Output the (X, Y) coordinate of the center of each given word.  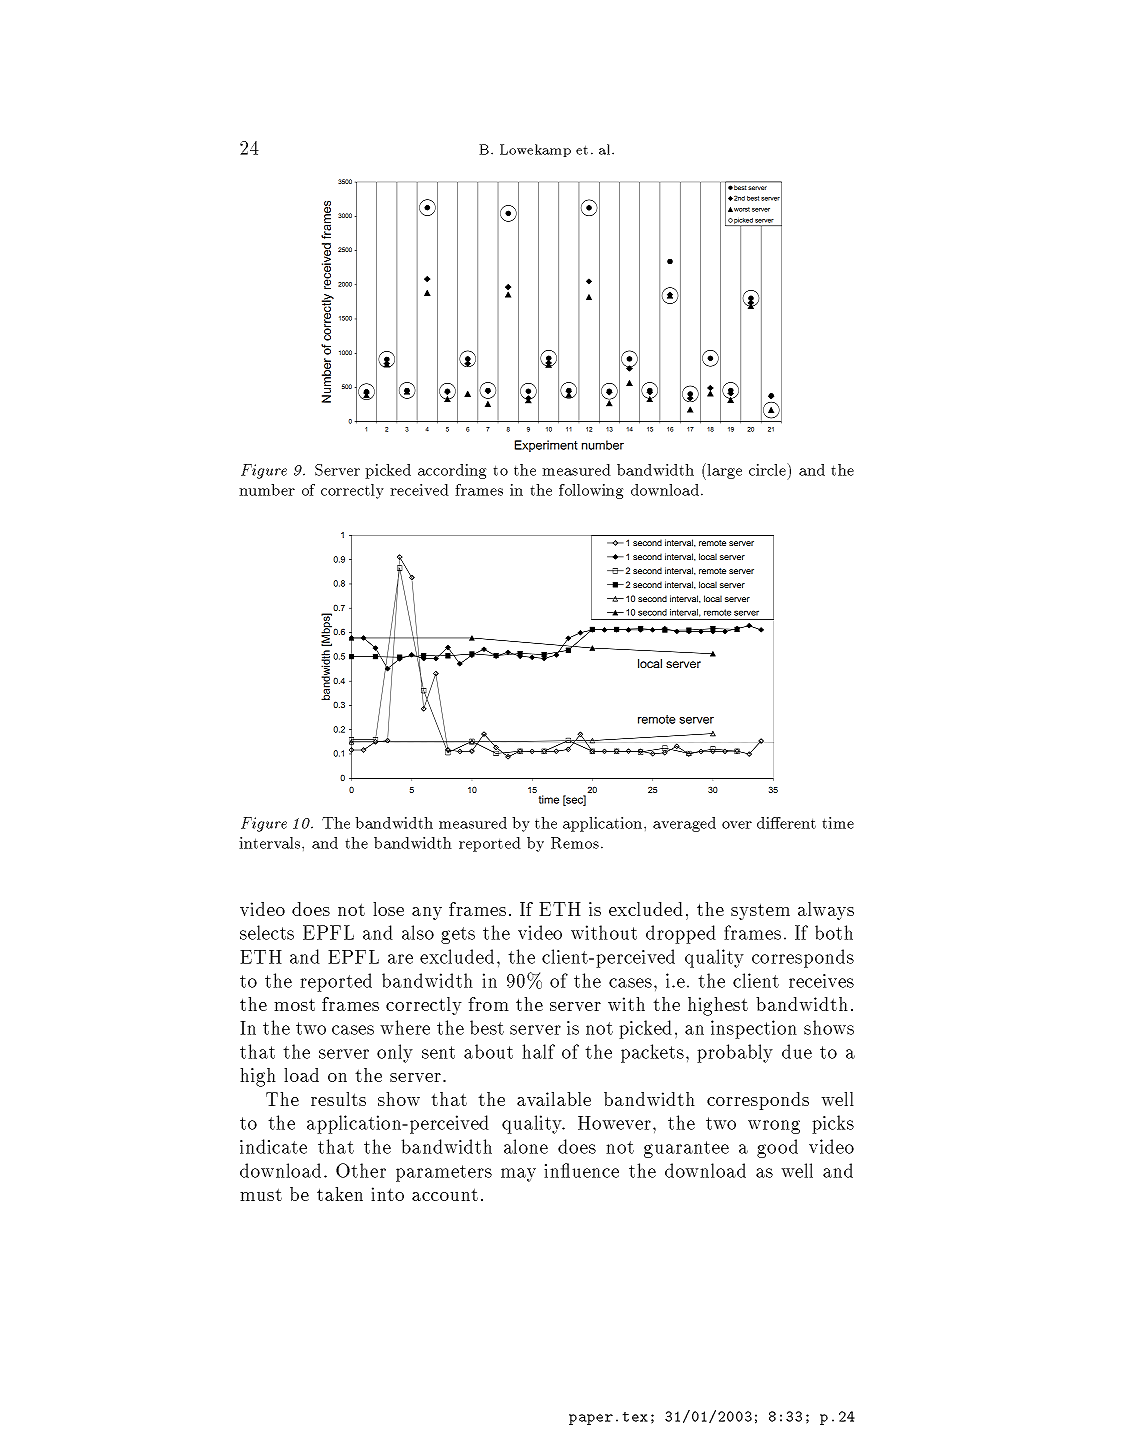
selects (267, 932)
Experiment (546, 446)
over (737, 825)
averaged (684, 824)
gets (458, 935)
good (777, 1148)
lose (388, 909)
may (518, 1175)
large (723, 471)
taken (340, 1194)
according (452, 471)
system (760, 911)
